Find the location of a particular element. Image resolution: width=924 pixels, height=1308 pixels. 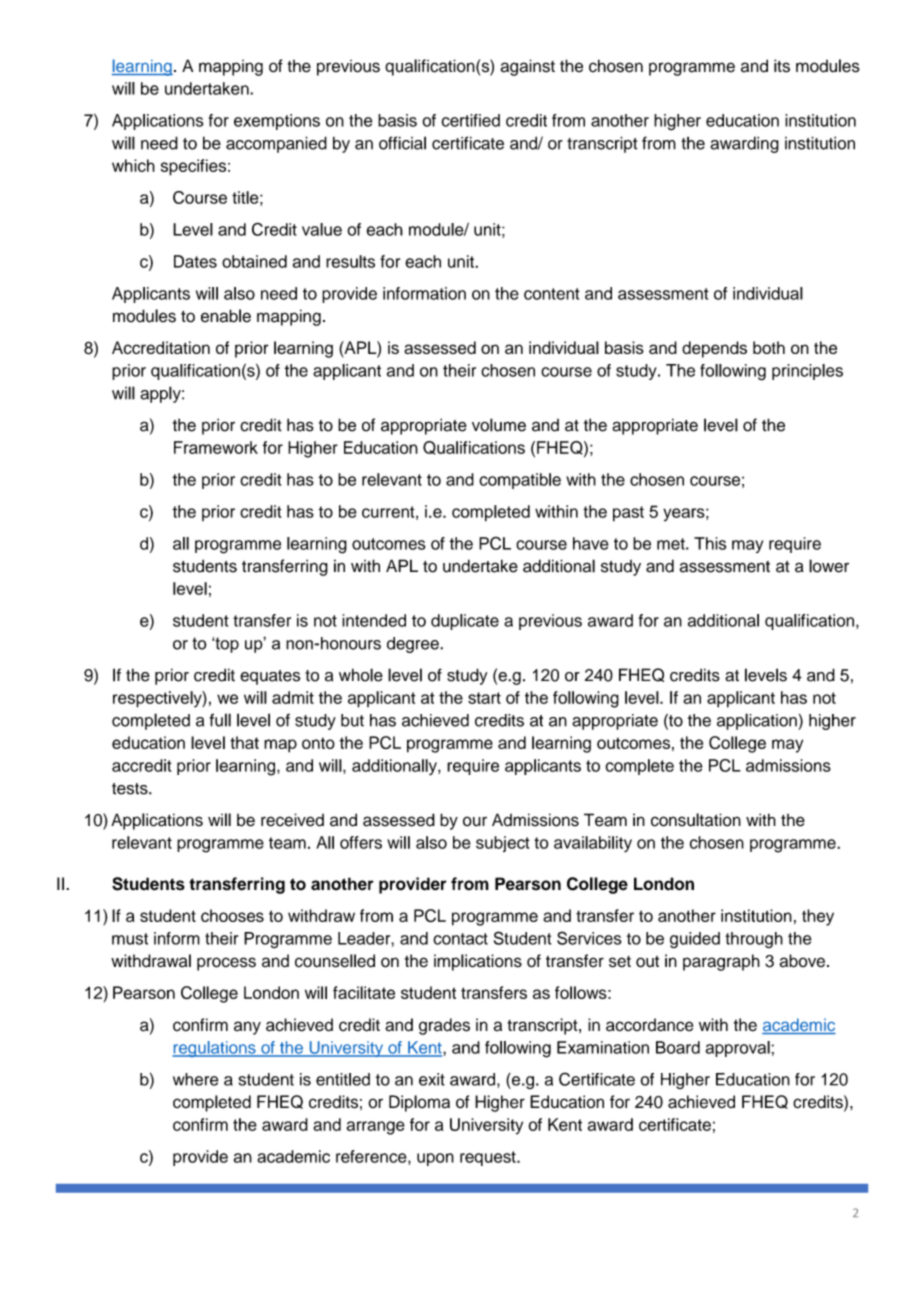

approval is located at coordinates (739, 1049).
